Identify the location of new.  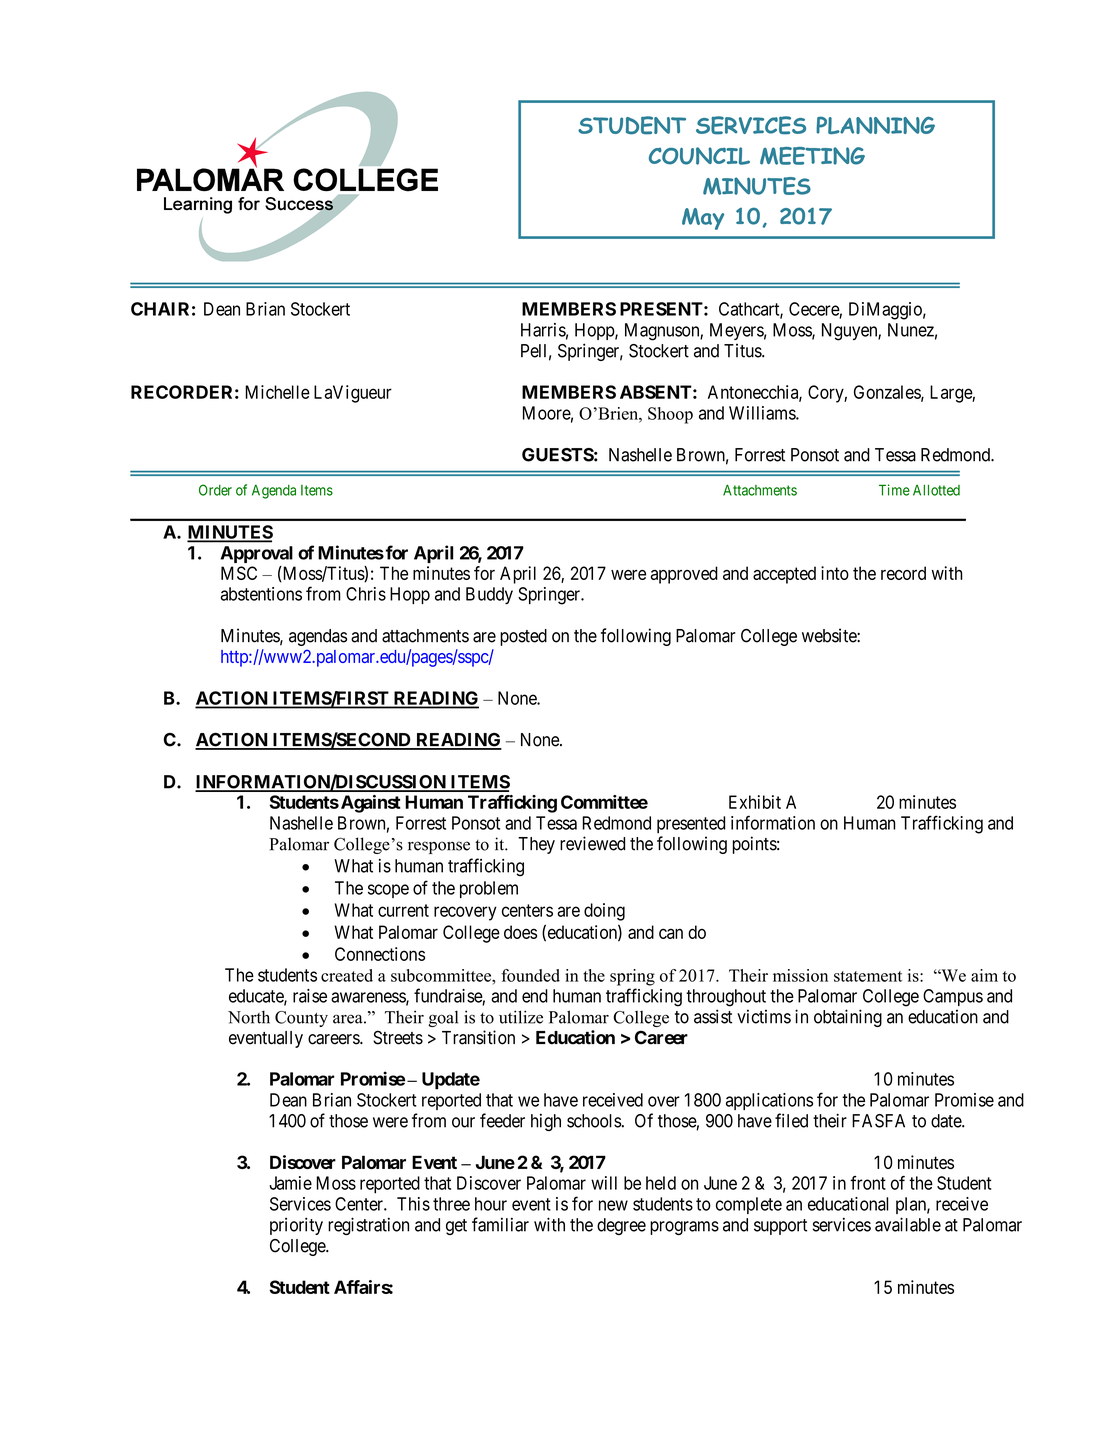
(613, 1205).
